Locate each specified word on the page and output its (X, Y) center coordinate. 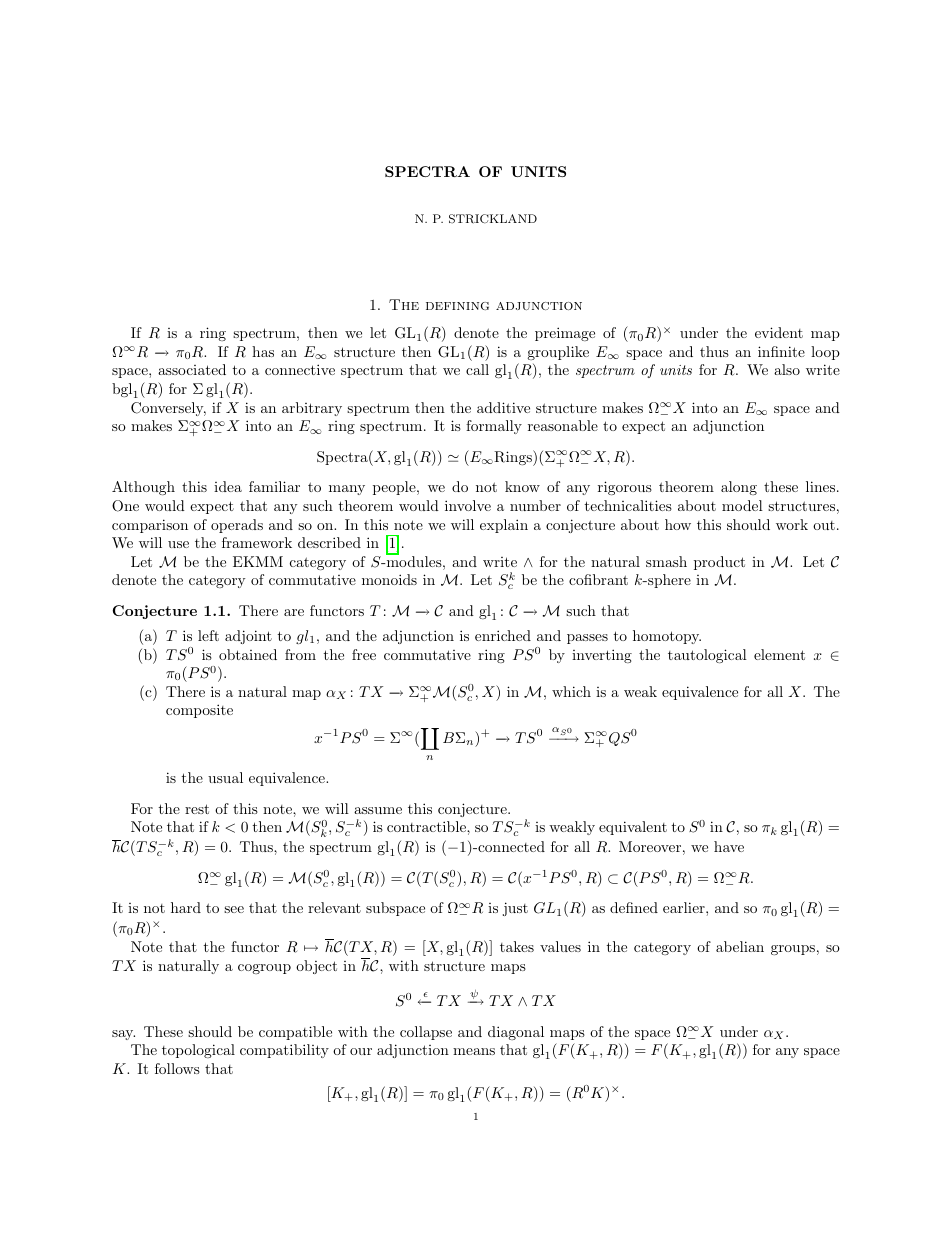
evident (779, 332)
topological (198, 1051)
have (729, 846)
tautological (707, 656)
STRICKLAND (493, 219)
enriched (503, 635)
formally (494, 427)
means (474, 1051)
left (208, 635)
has (263, 351)
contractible (427, 826)
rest (197, 809)
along (739, 488)
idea (228, 486)
